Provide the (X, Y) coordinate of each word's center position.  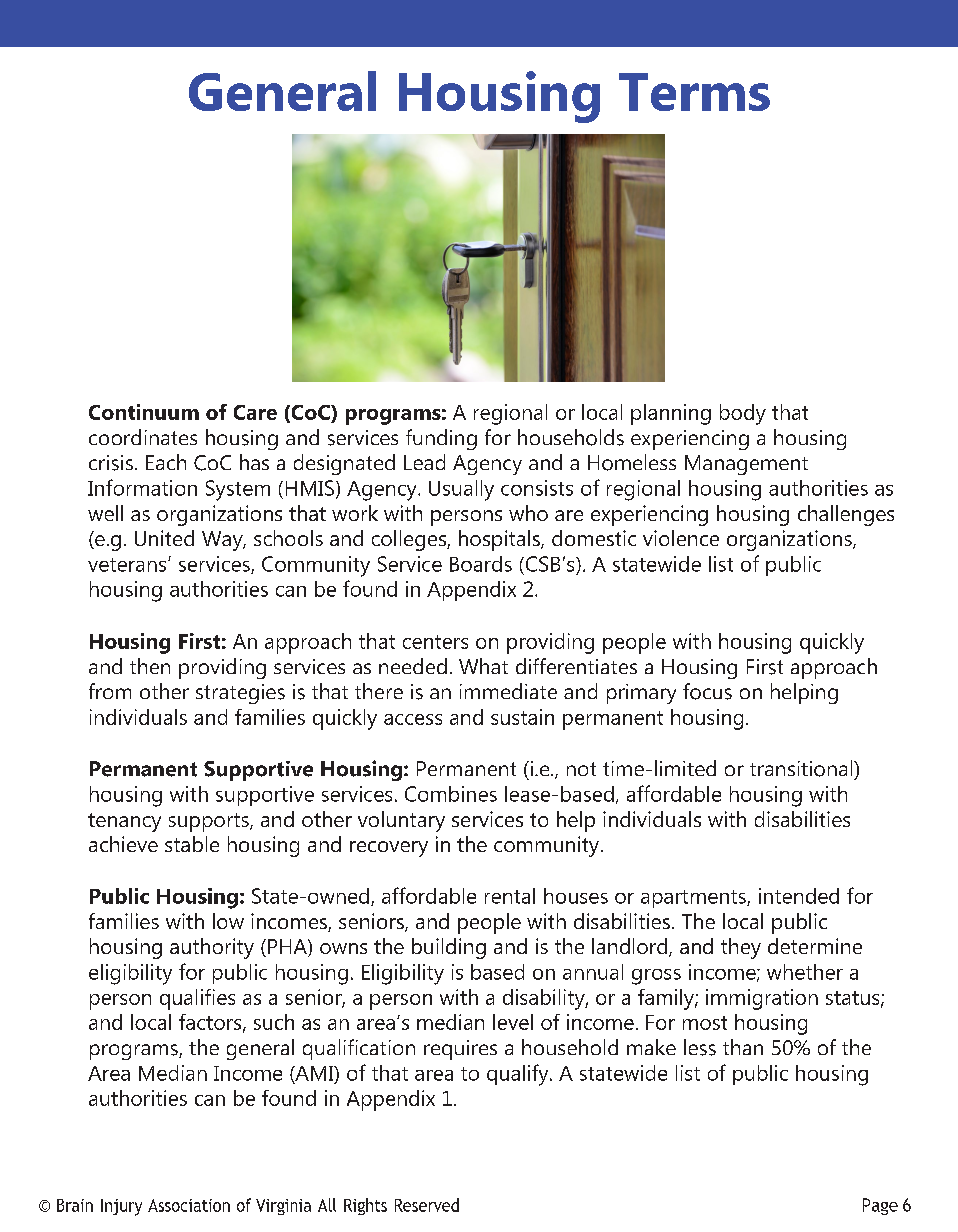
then (150, 666)
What (483, 666)
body (743, 414)
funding (441, 439)
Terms (694, 92)
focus (707, 691)
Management (746, 465)
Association (189, 1205)
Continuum (144, 412)
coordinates (143, 437)
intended (799, 896)
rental (510, 896)
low (228, 921)
